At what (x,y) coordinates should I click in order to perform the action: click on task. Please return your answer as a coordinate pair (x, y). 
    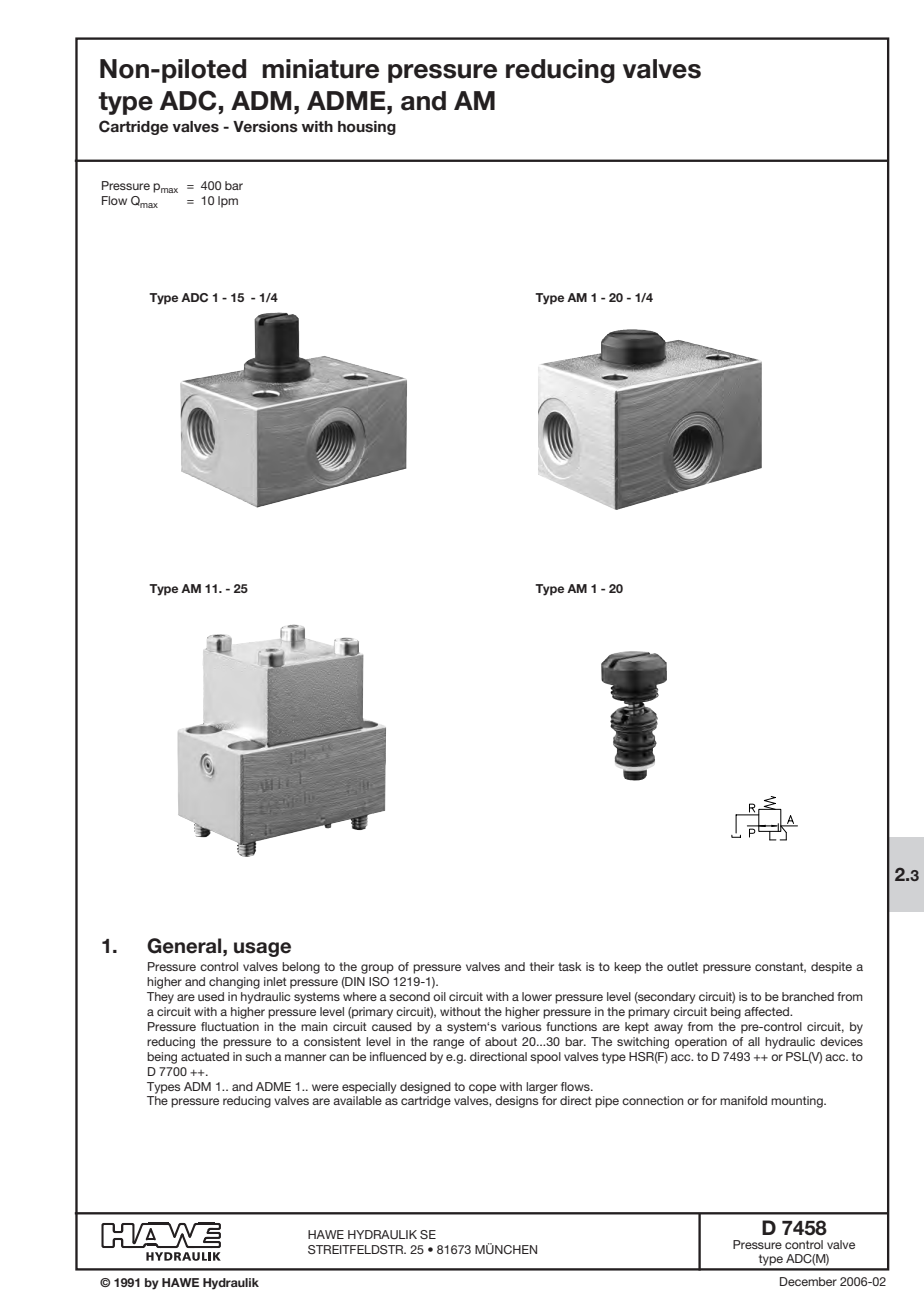
    Looking at the image, I should click on (570, 966).
